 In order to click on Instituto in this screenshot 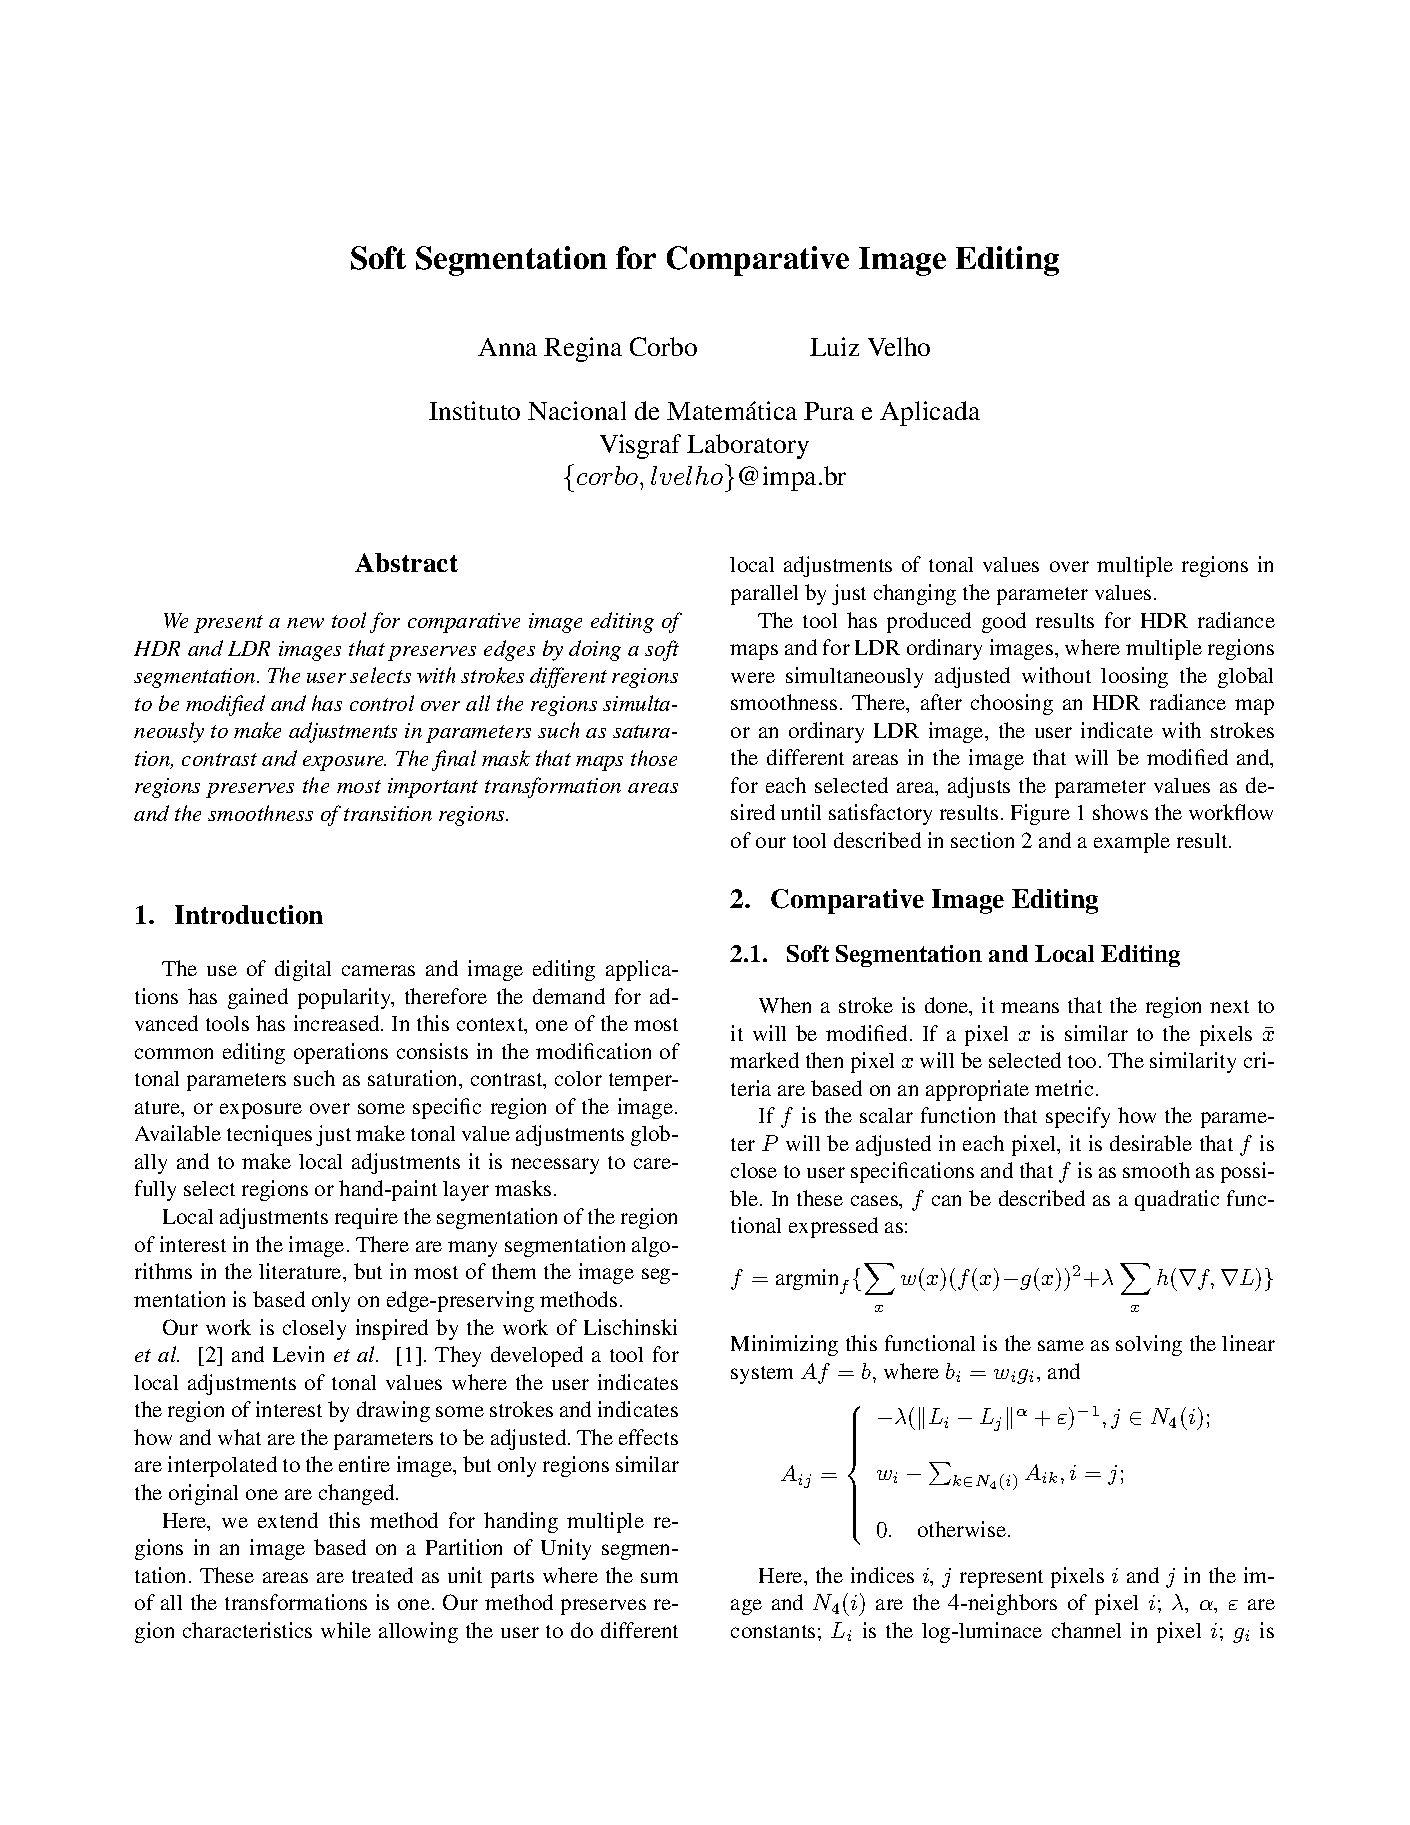, I will do `click(474, 410)`.
